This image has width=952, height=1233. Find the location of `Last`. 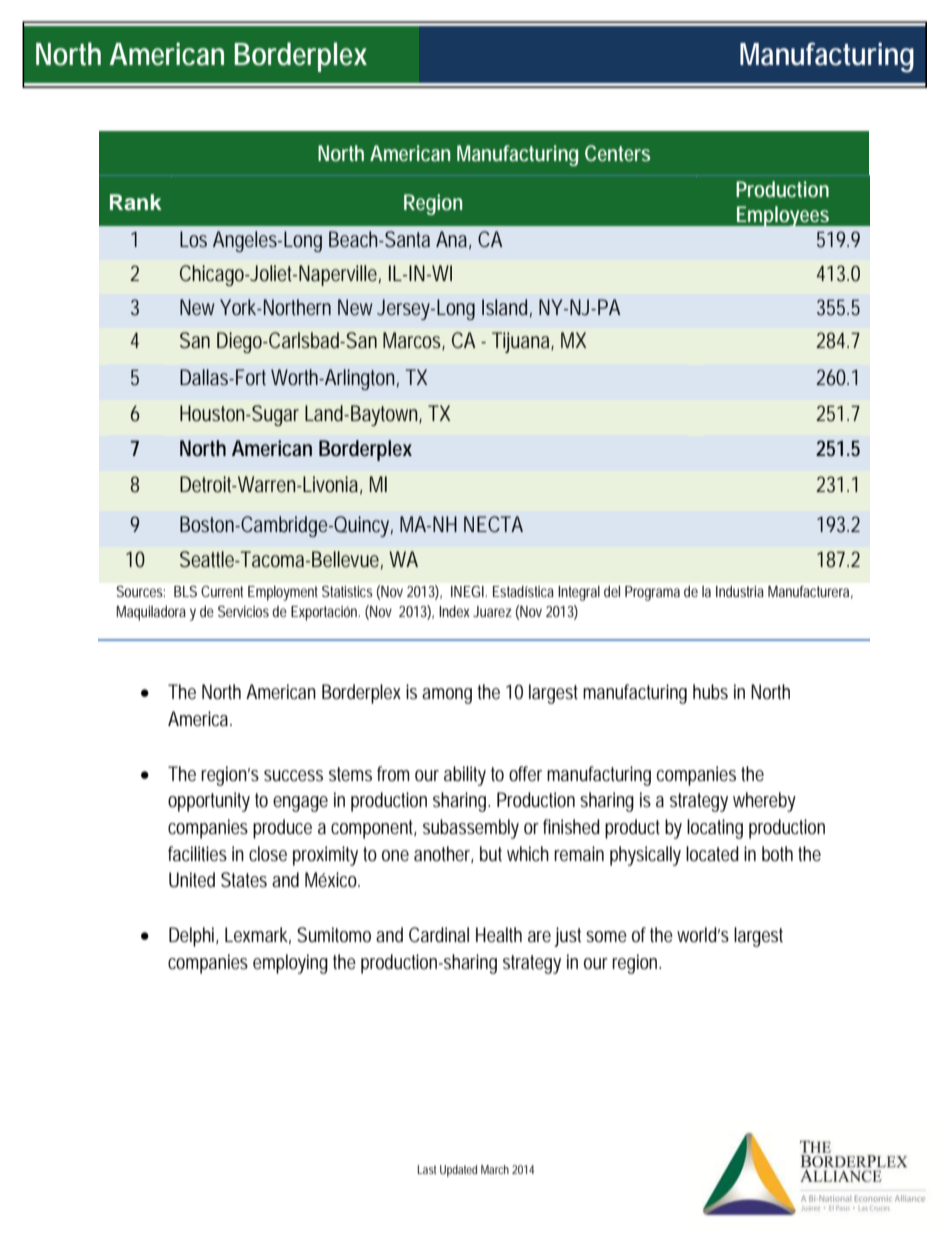

Last is located at coordinates (427, 1169).
